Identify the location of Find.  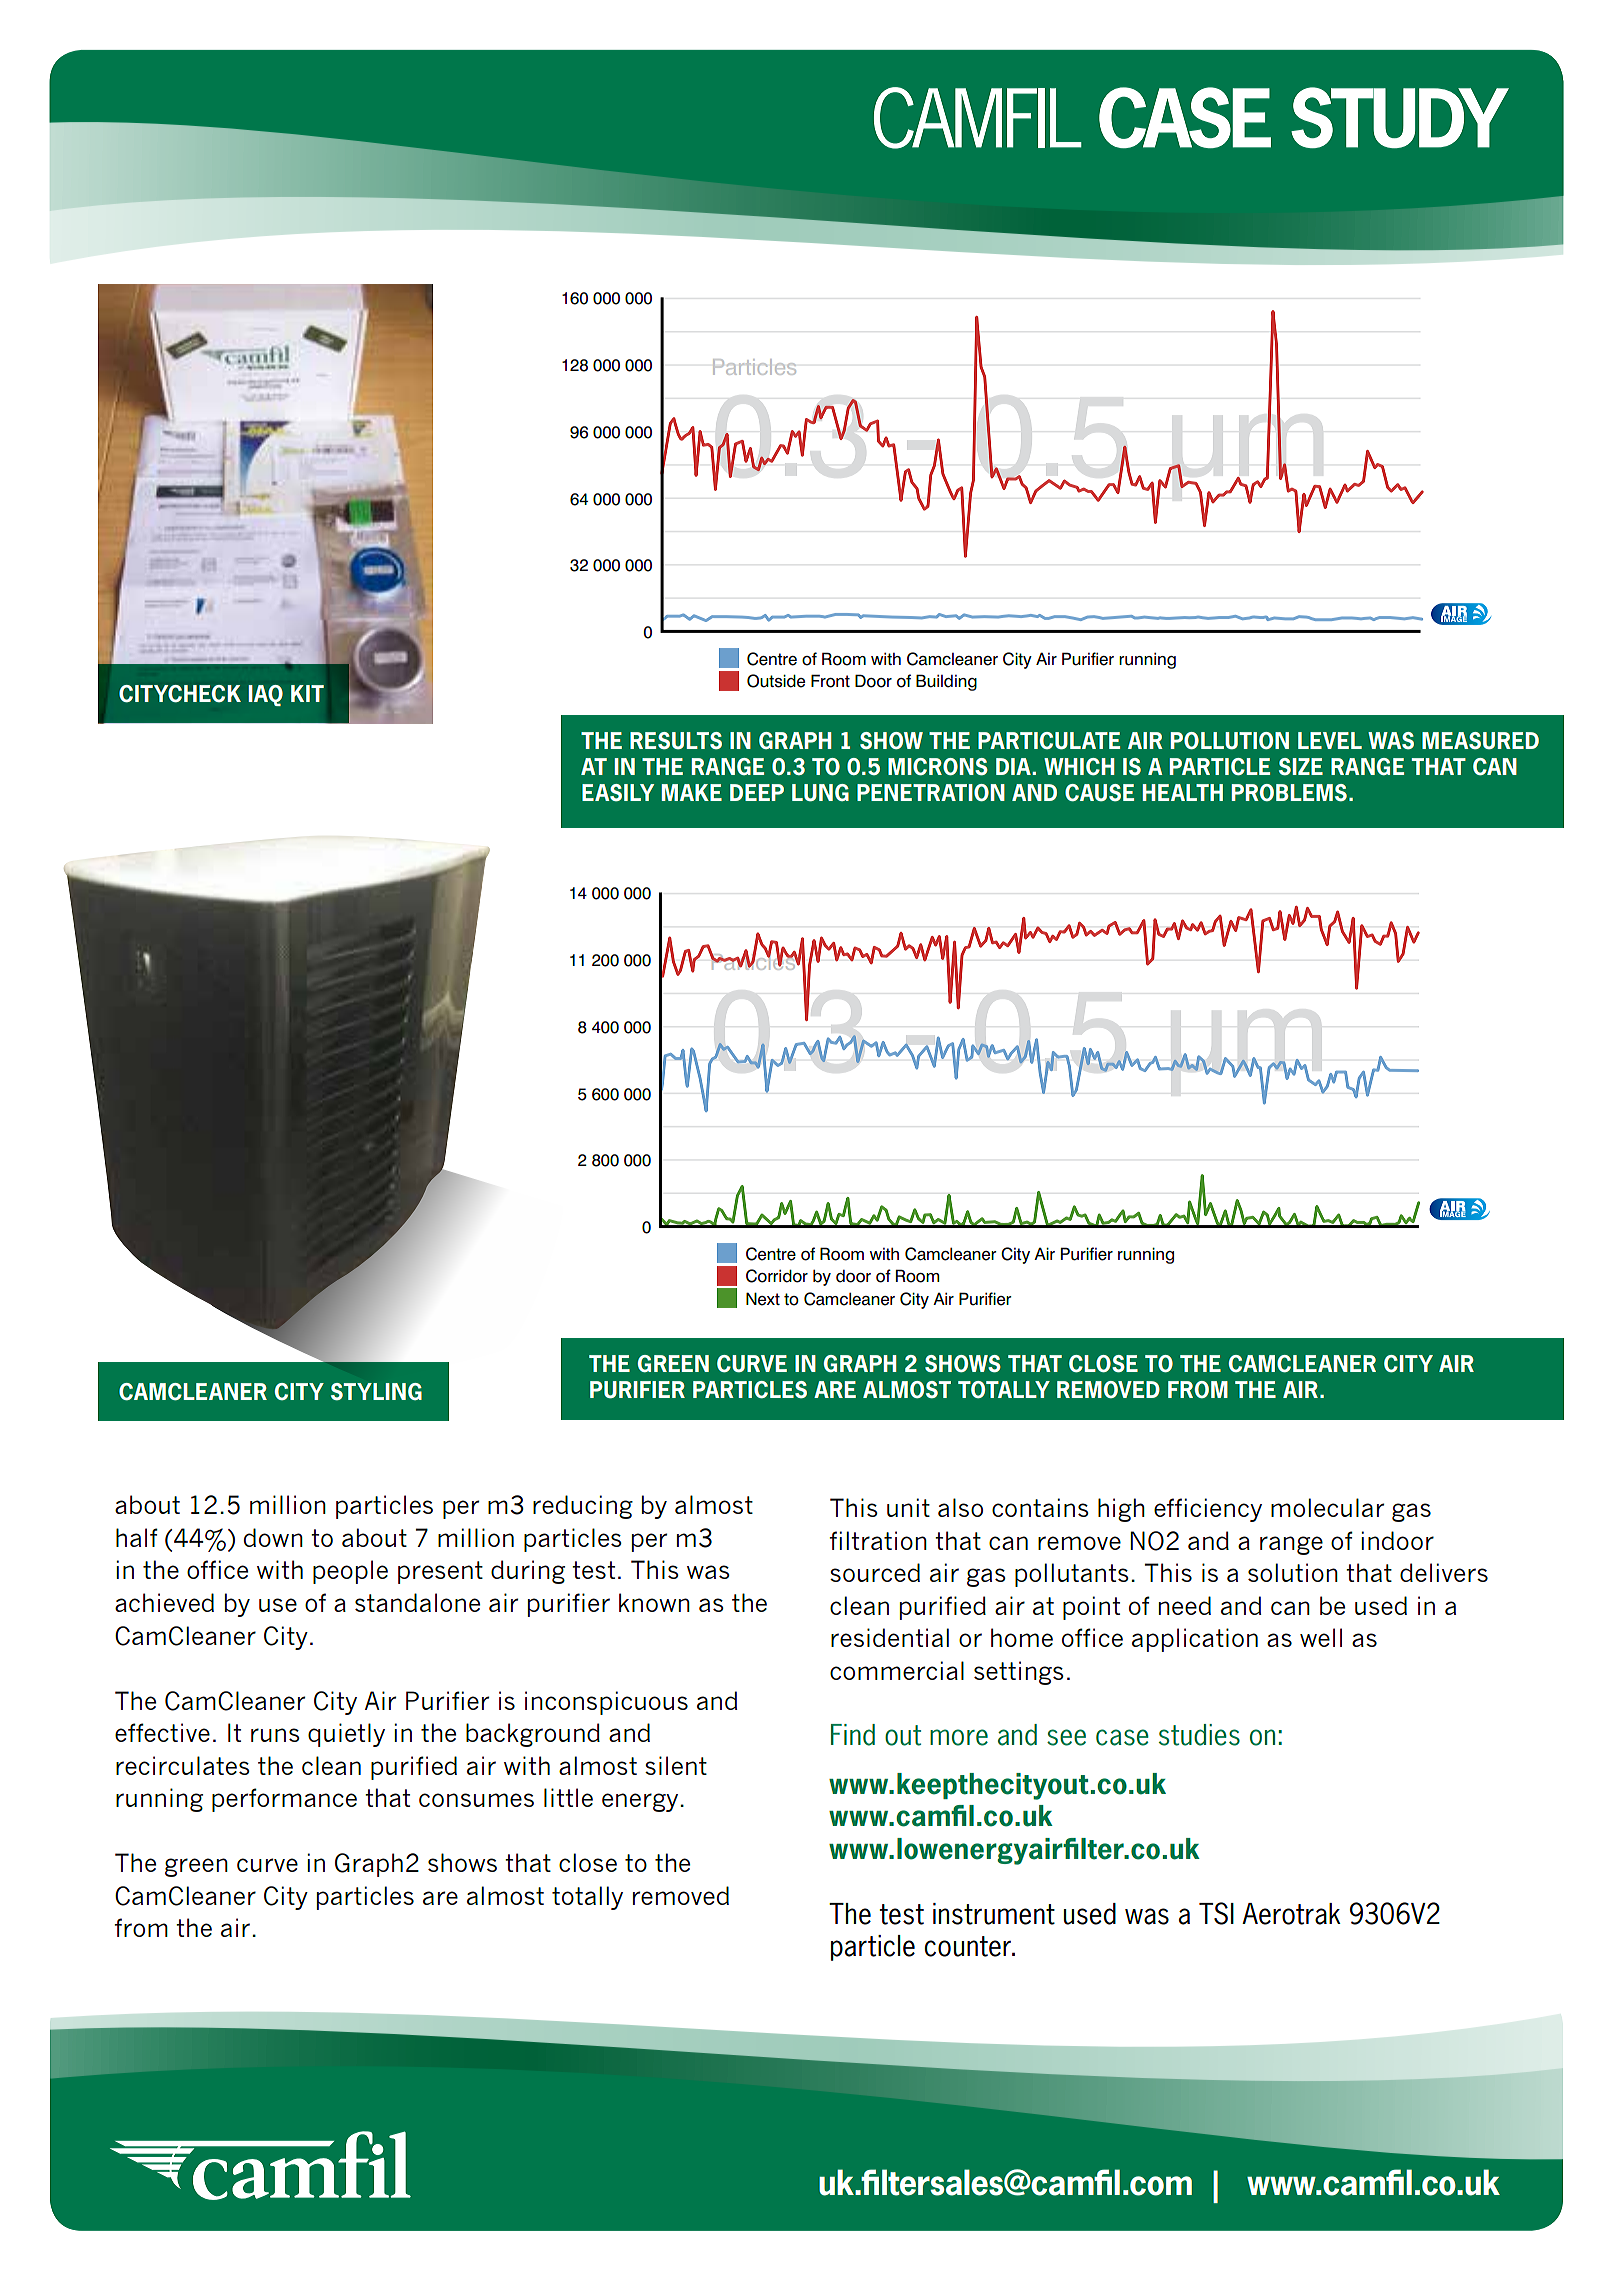
(853, 1735).
